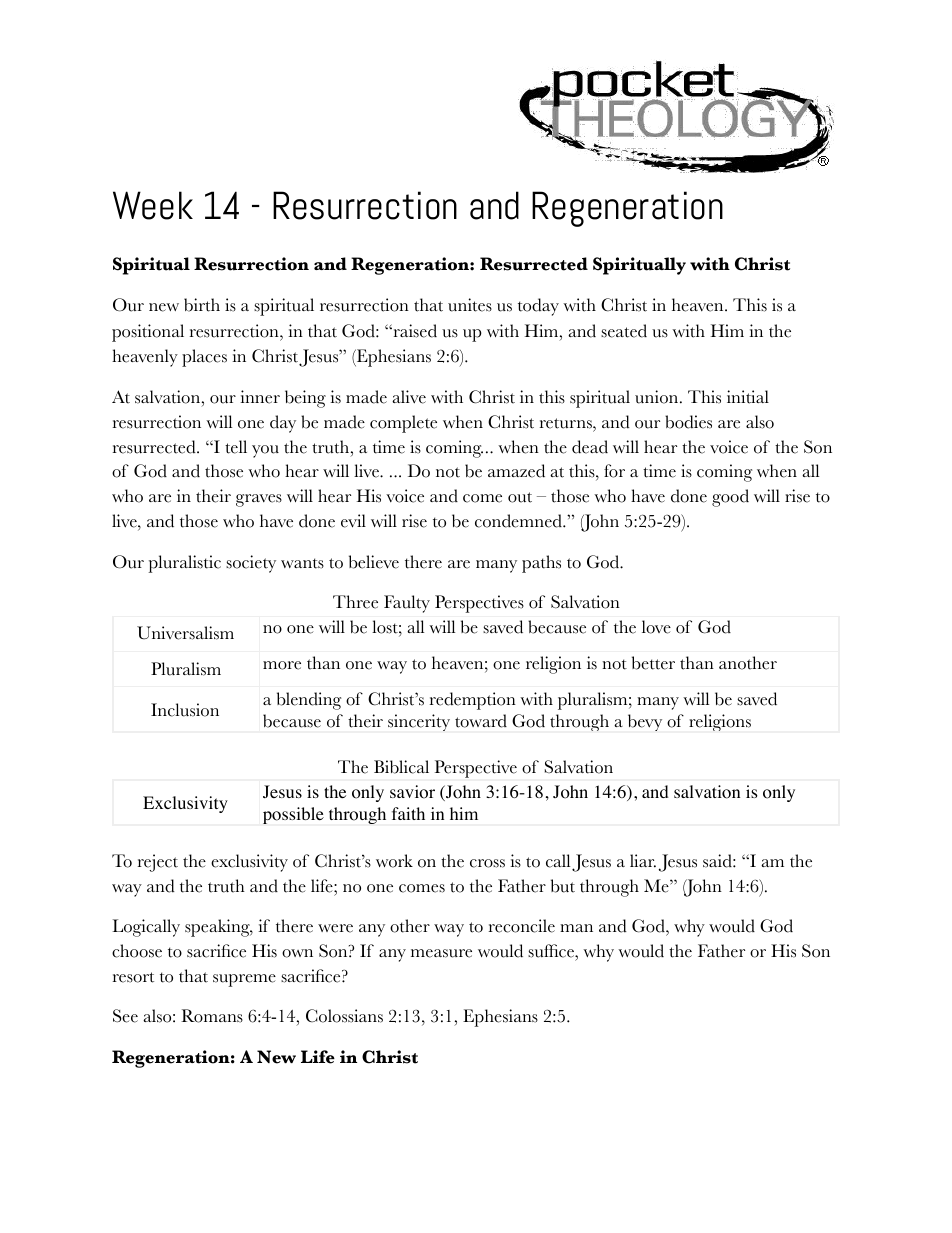 This screenshot has width=952, height=1233. Describe the element at coordinates (212, 1016) in the screenshot. I see `Romans` at that location.
